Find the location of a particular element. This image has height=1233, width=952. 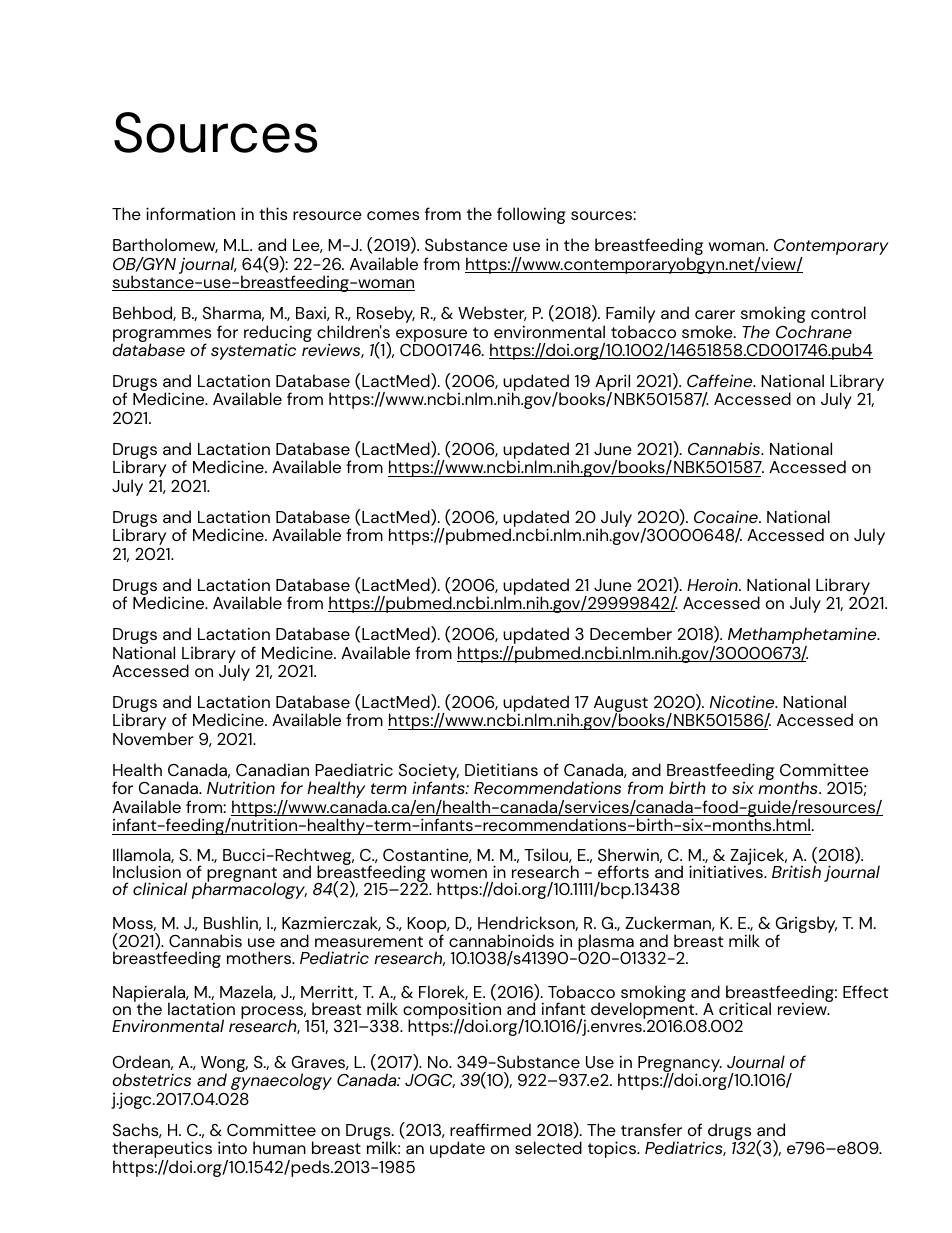

Caffeine is located at coordinates (721, 380).
